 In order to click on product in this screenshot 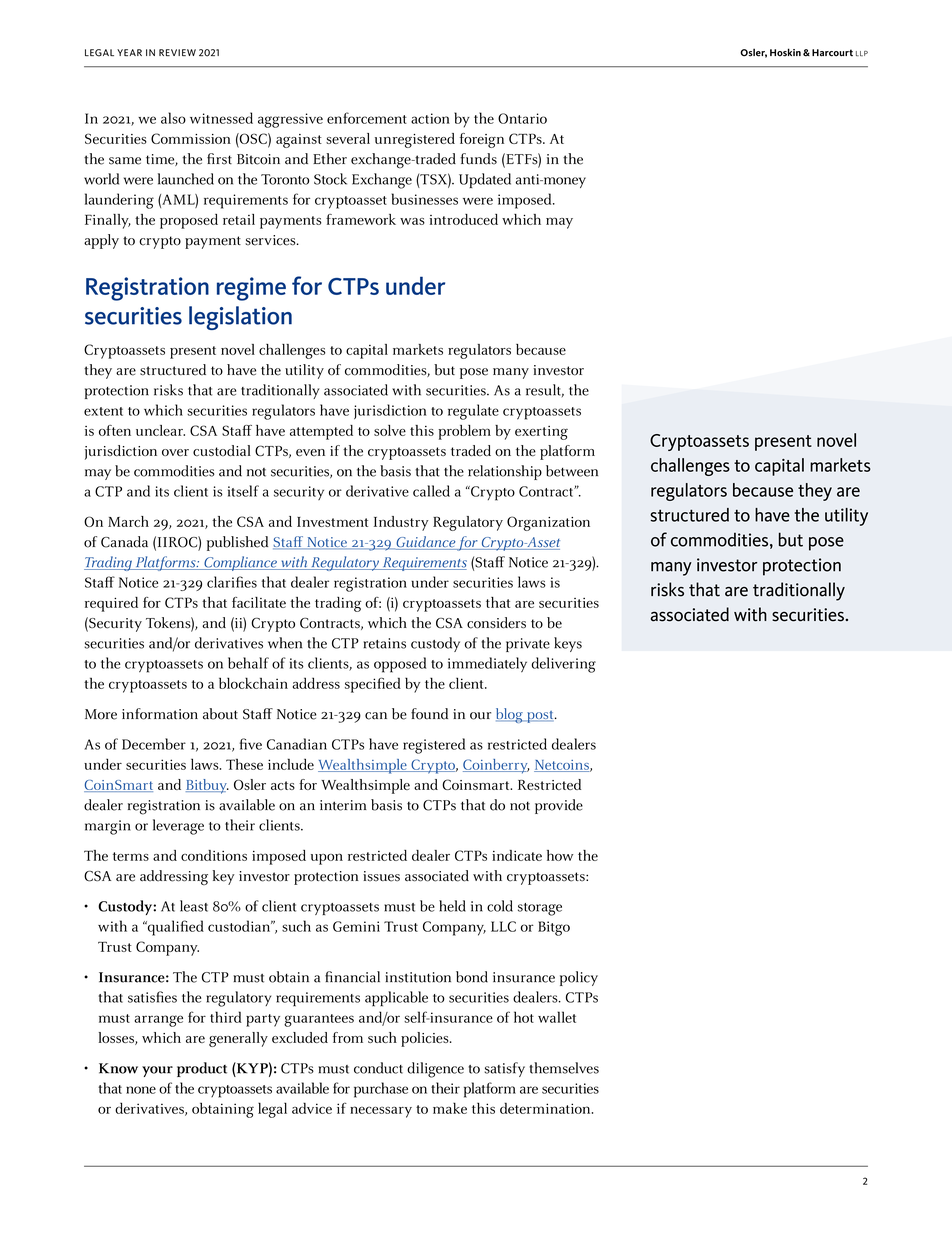, I will do `click(202, 1069)`.
